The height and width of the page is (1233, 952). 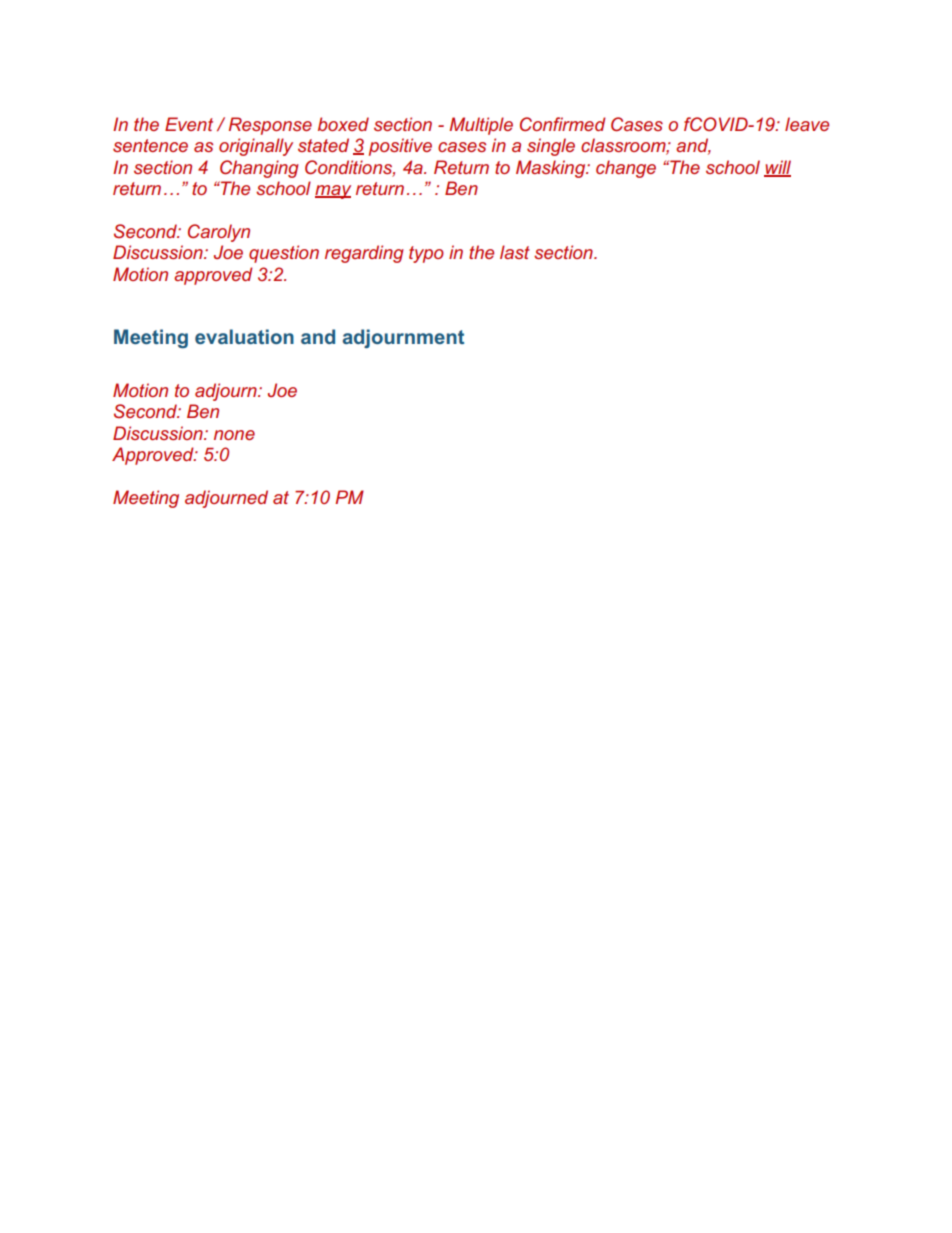 I want to click on evaluation, so click(x=244, y=336).
